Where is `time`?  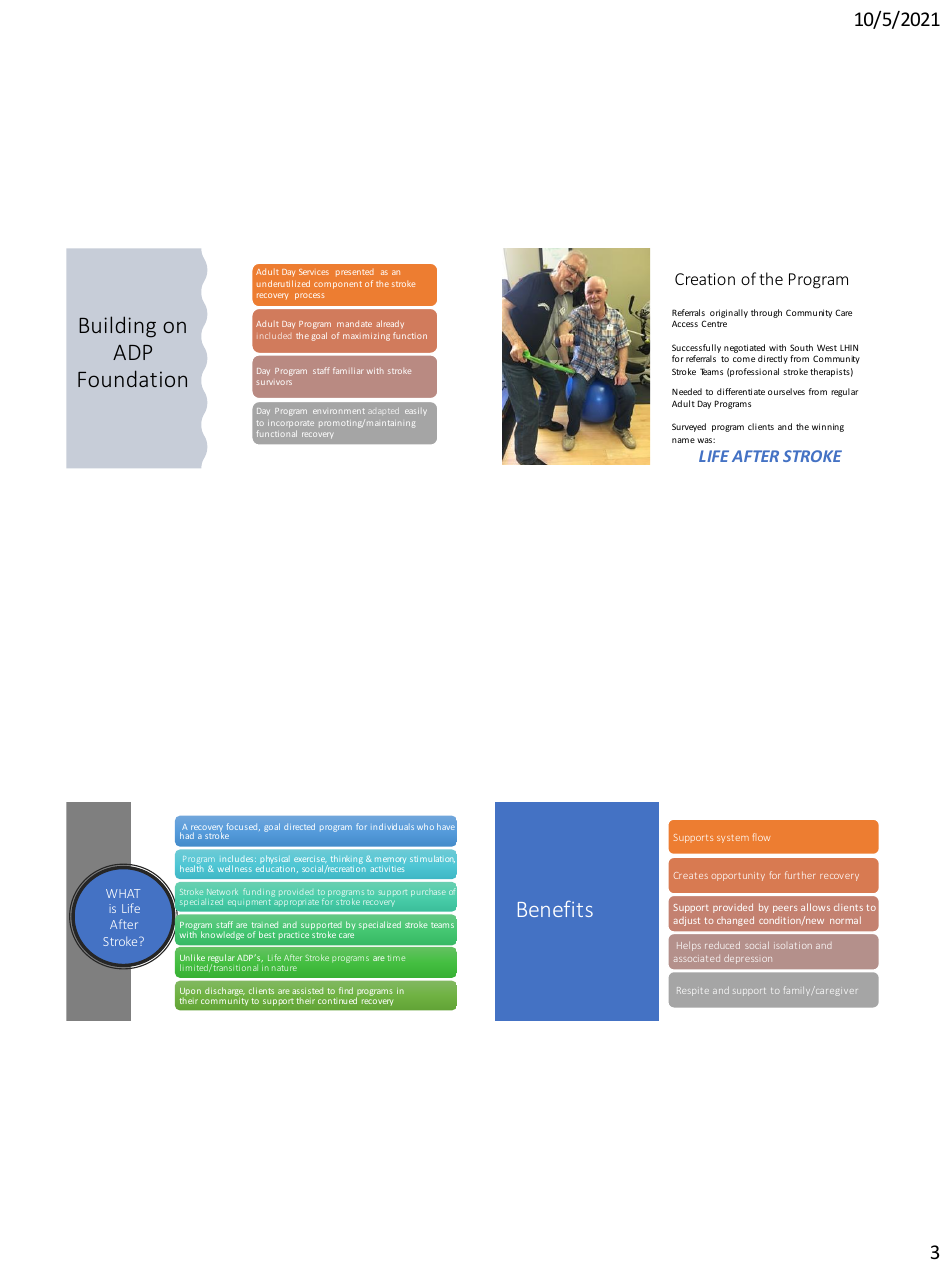 time is located at coordinates (396, 958).
